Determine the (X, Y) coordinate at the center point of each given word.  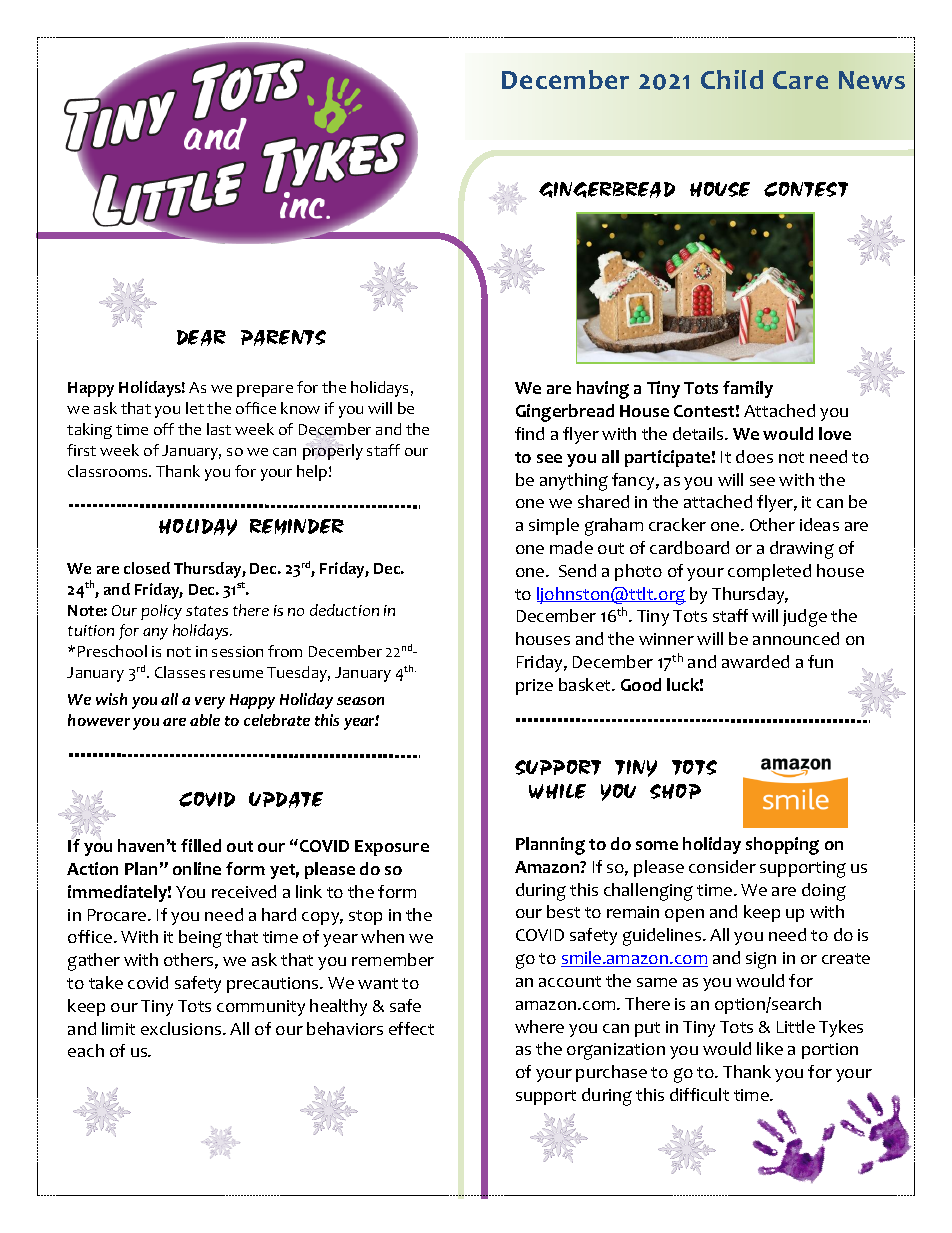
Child (732, 79)
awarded (755, 661)
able (205, 720)
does (754, 456)
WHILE (557, 791)
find (529, 433)
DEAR (201, 338)
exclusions (182, 1028)
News (872, 80)
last (219, 429)
